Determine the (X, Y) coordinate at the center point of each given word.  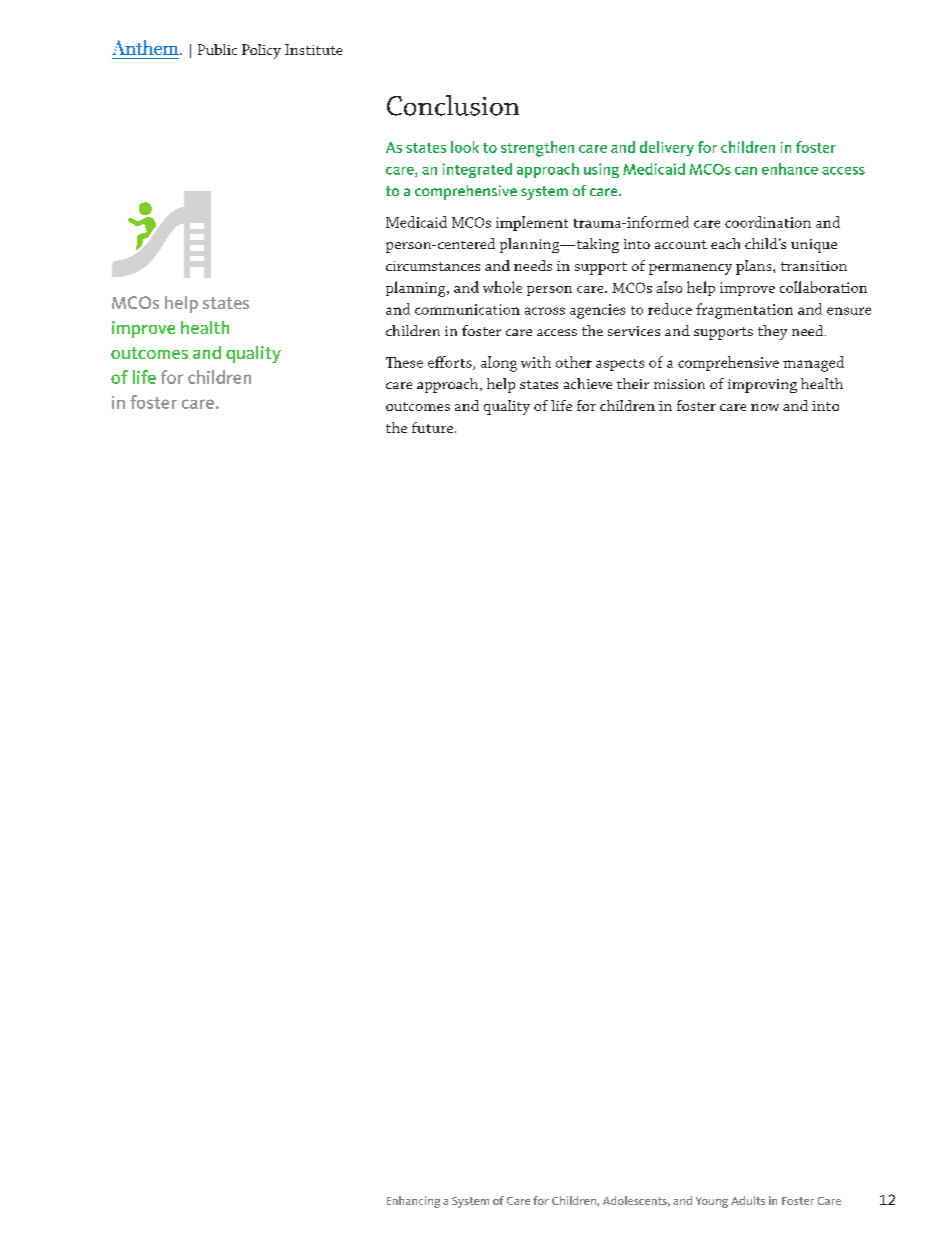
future (432, 427)
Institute (313, 49)
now (765, 407)
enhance (790, 169)
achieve (588, 383)
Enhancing (413, 1202)
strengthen (537, 149)
